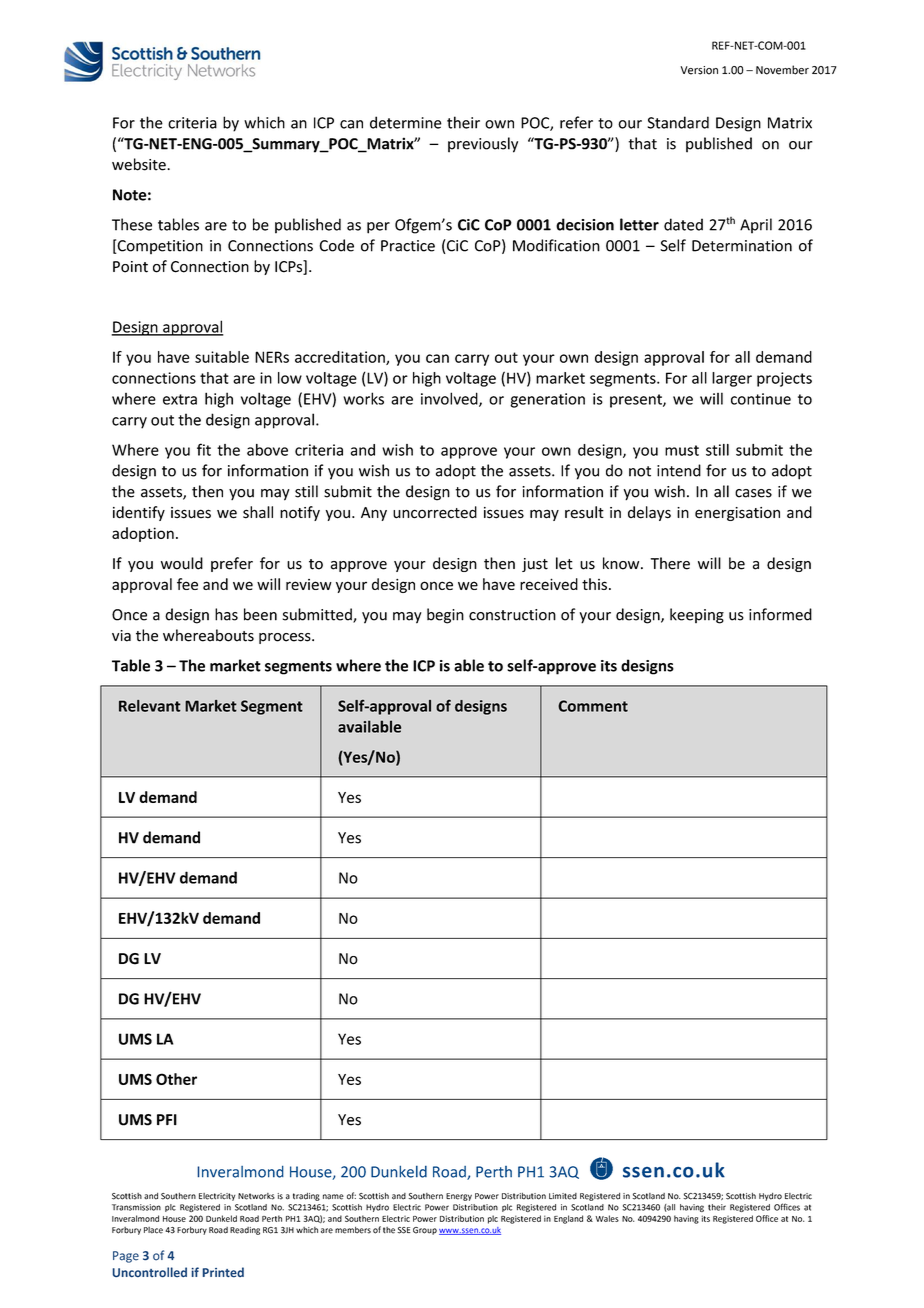 The width and height of the screenshot is (924, 1308). I want to click on Standard, so click(678, 122).
